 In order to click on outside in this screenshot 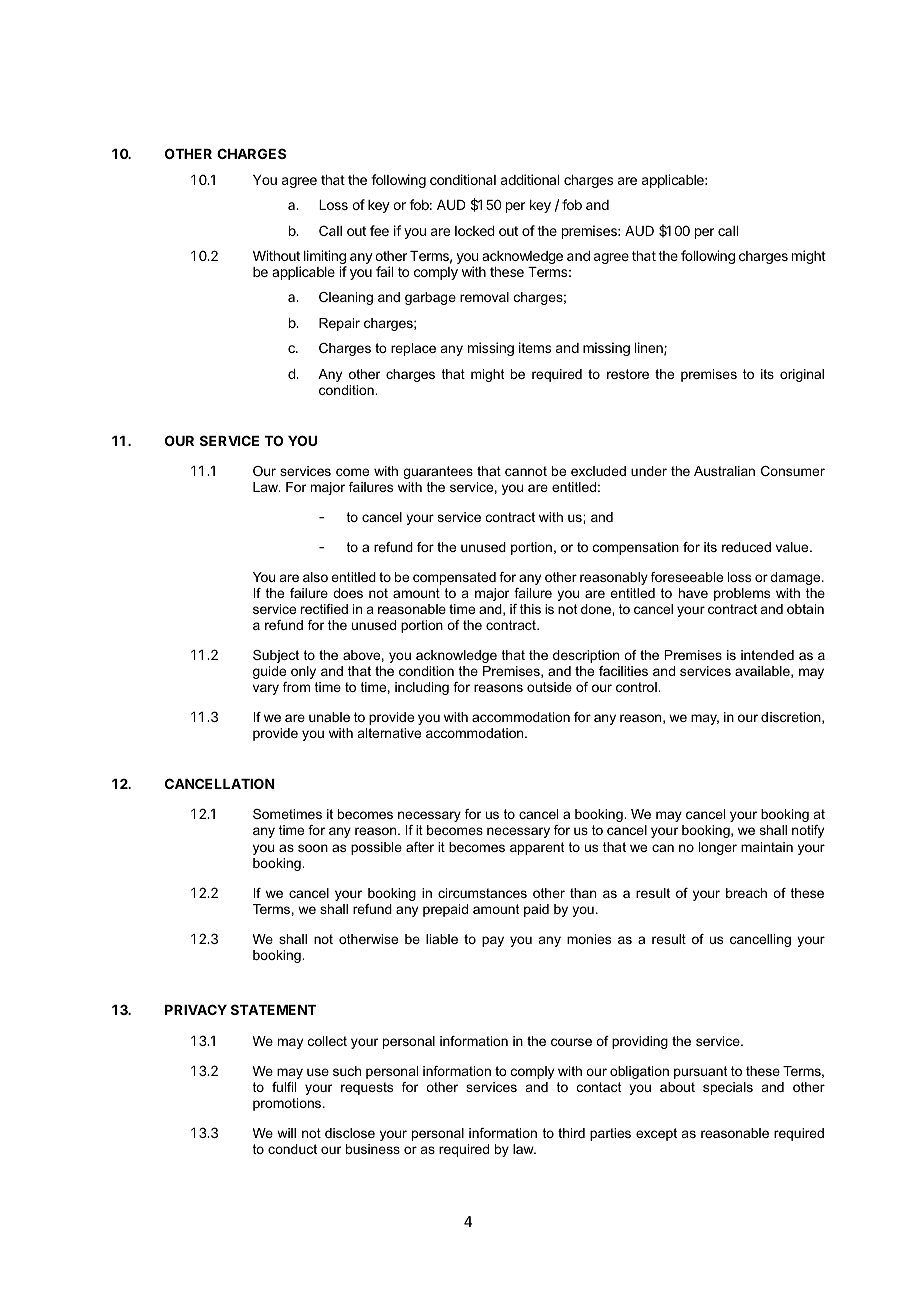, I will do `click(549, 687)`.
